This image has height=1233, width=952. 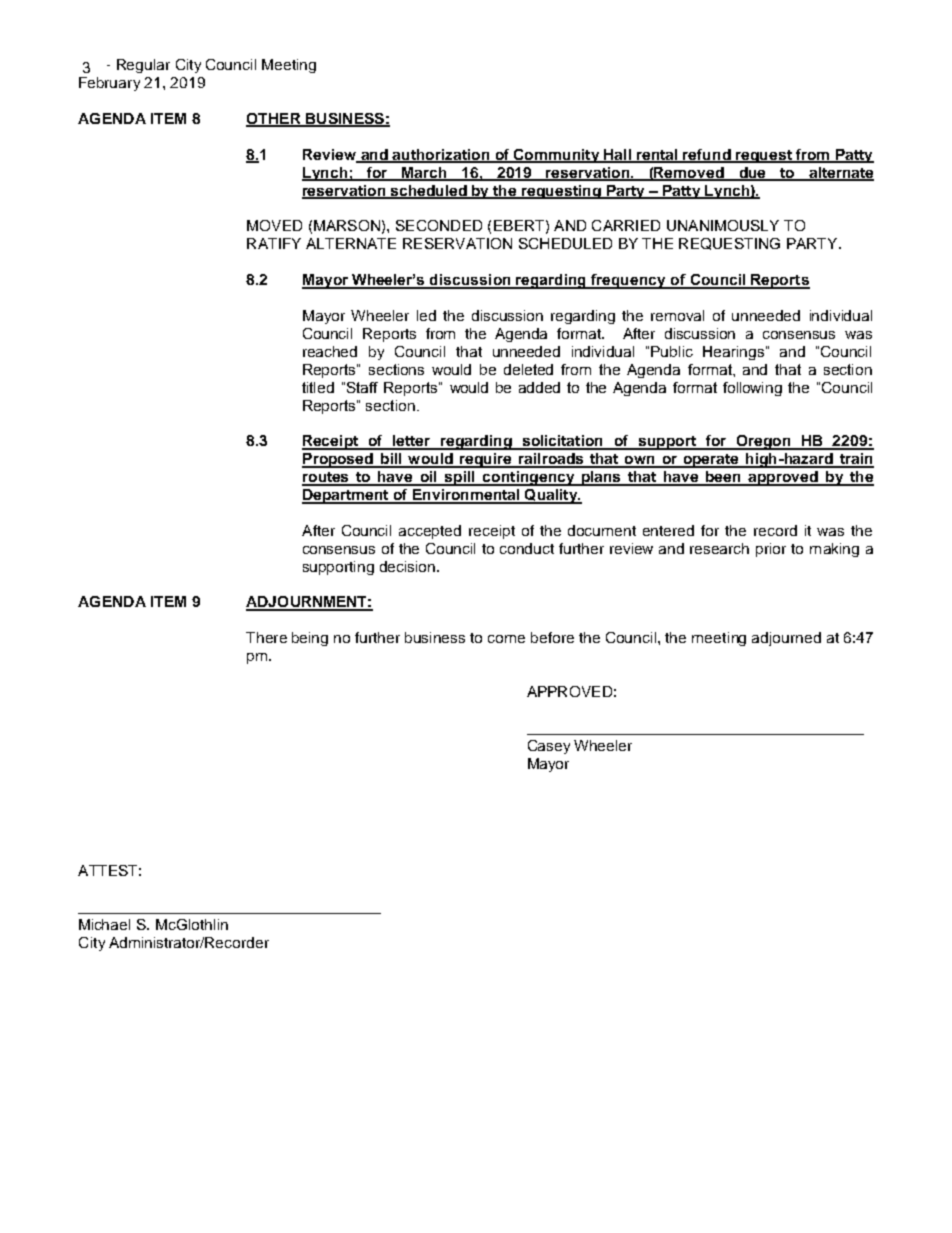 What do you see at coordinates (441, 155) in the image?
I see `authorization` at bounding box center [441, 155].
